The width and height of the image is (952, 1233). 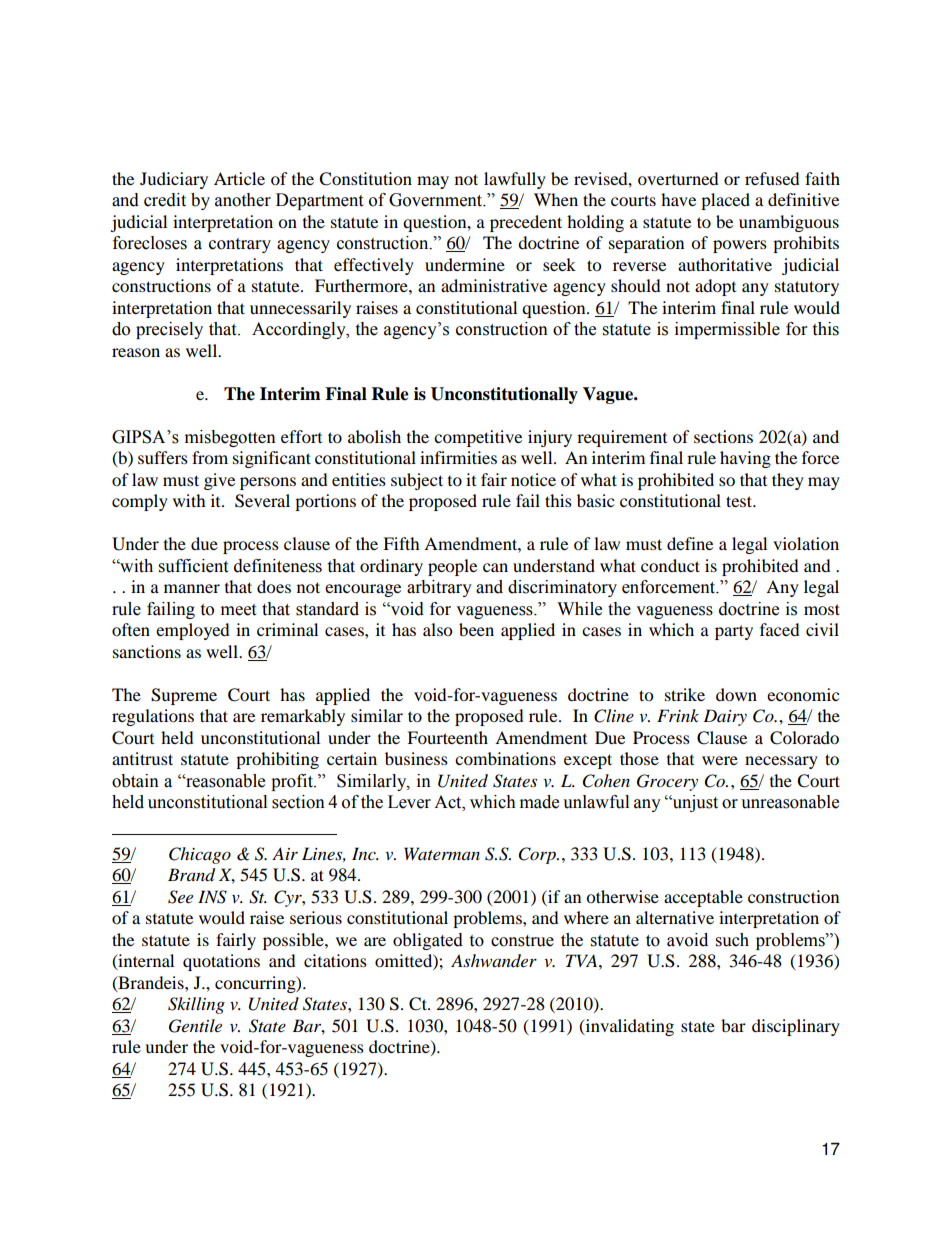 What do you see at coordinates (522, 941) in the image?
I see `construe` at bounding box center [522, 941].
